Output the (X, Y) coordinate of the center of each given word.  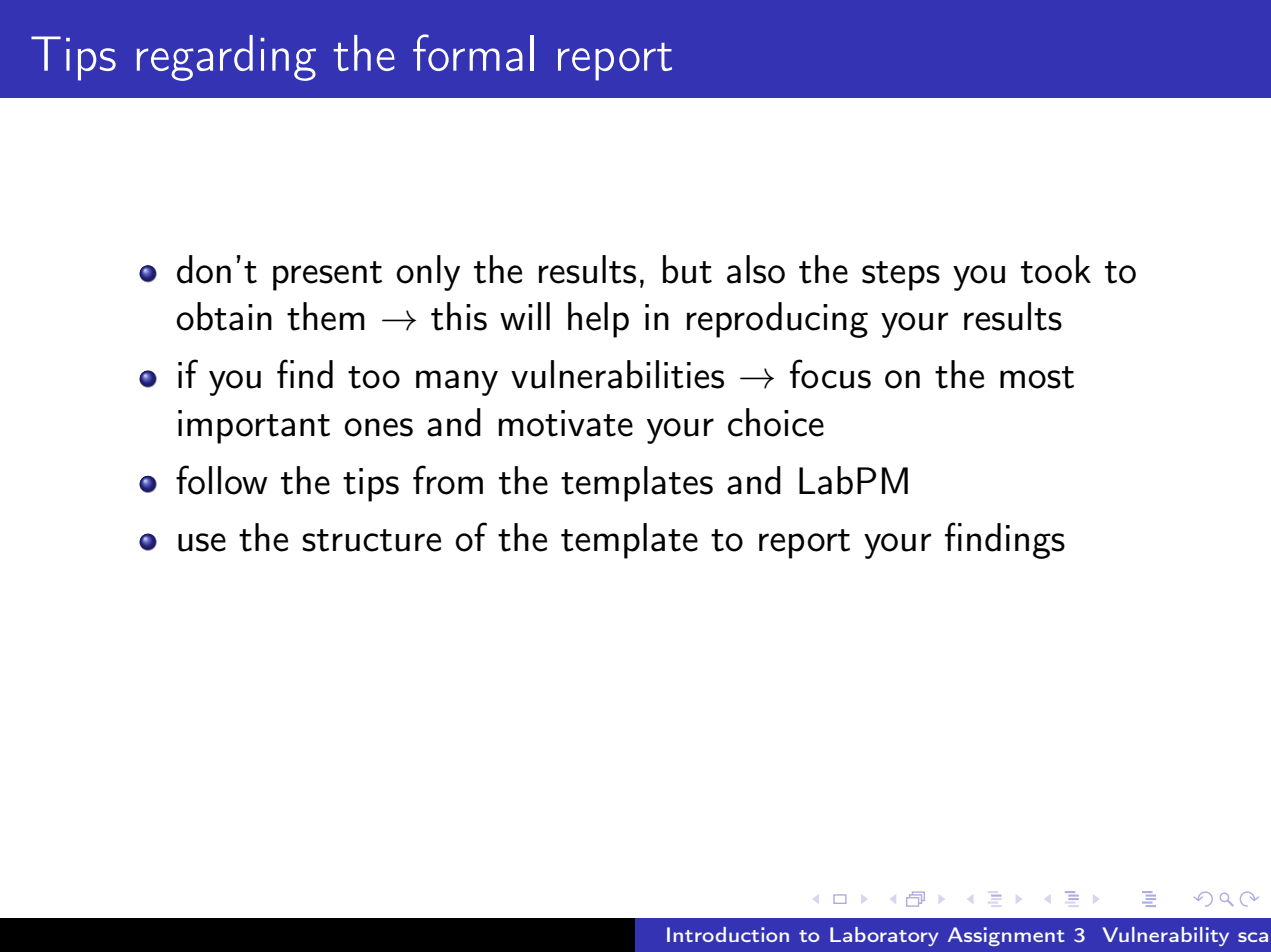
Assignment (1006, 936)
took (1056, 269)
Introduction (728, 934)
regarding (226, 58)
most (1037, 377)
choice (776, 422)
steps (901, 276)
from (448, 480)
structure (371, 540)
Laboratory (884, 936)
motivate (566, 423)
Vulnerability (1165, 936)
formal (473, 52)
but (687, 269)
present (327, 276)
